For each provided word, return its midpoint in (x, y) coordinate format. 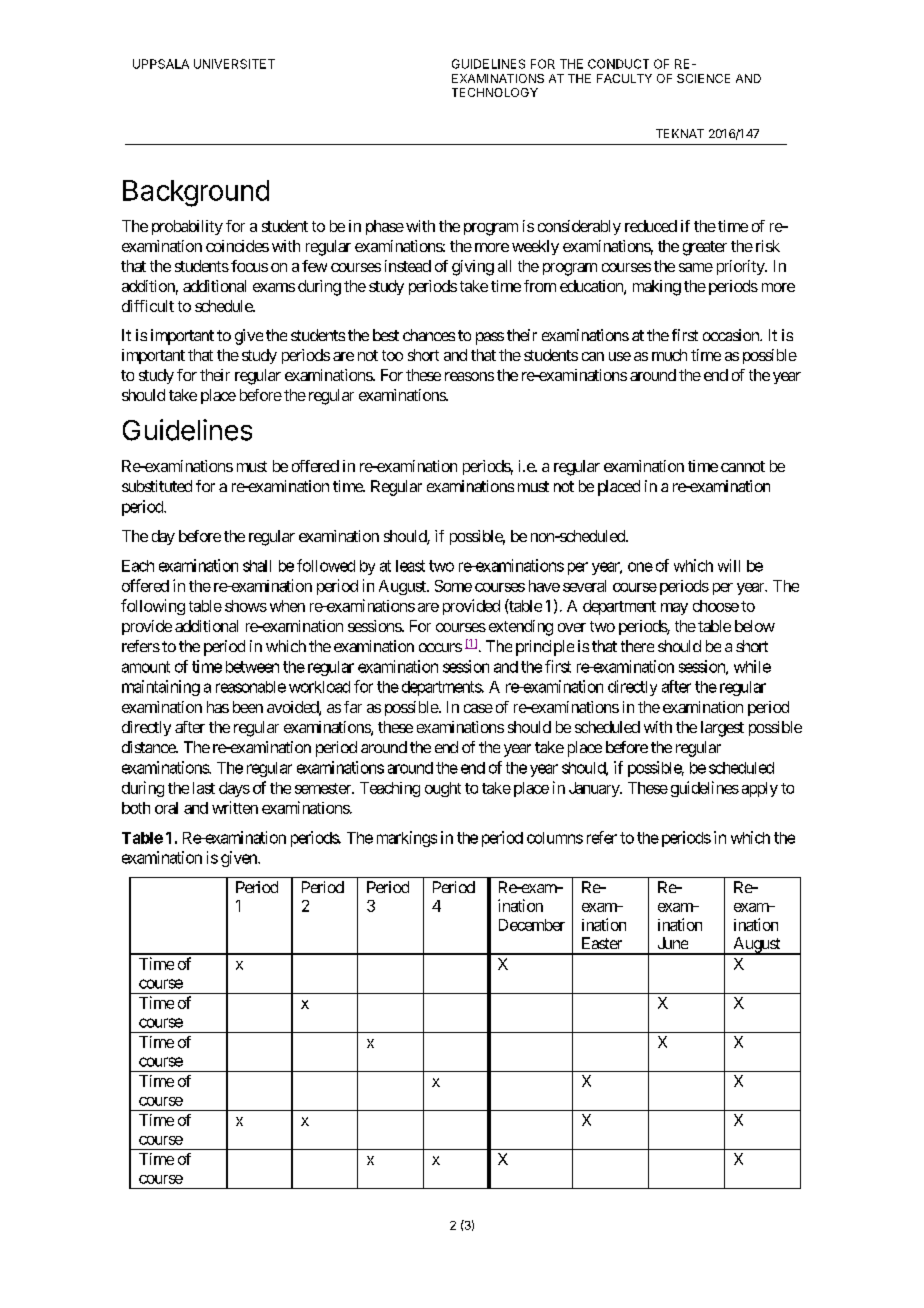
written (235, 807)
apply (760, 789)
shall (257, 566)
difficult (148, 306)
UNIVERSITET (234, 64)
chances (429, 335)
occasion (732, 335)
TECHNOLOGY (495, 92)
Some (453, 586)
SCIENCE (703, 78)
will (729, 565)
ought (443, 789)
